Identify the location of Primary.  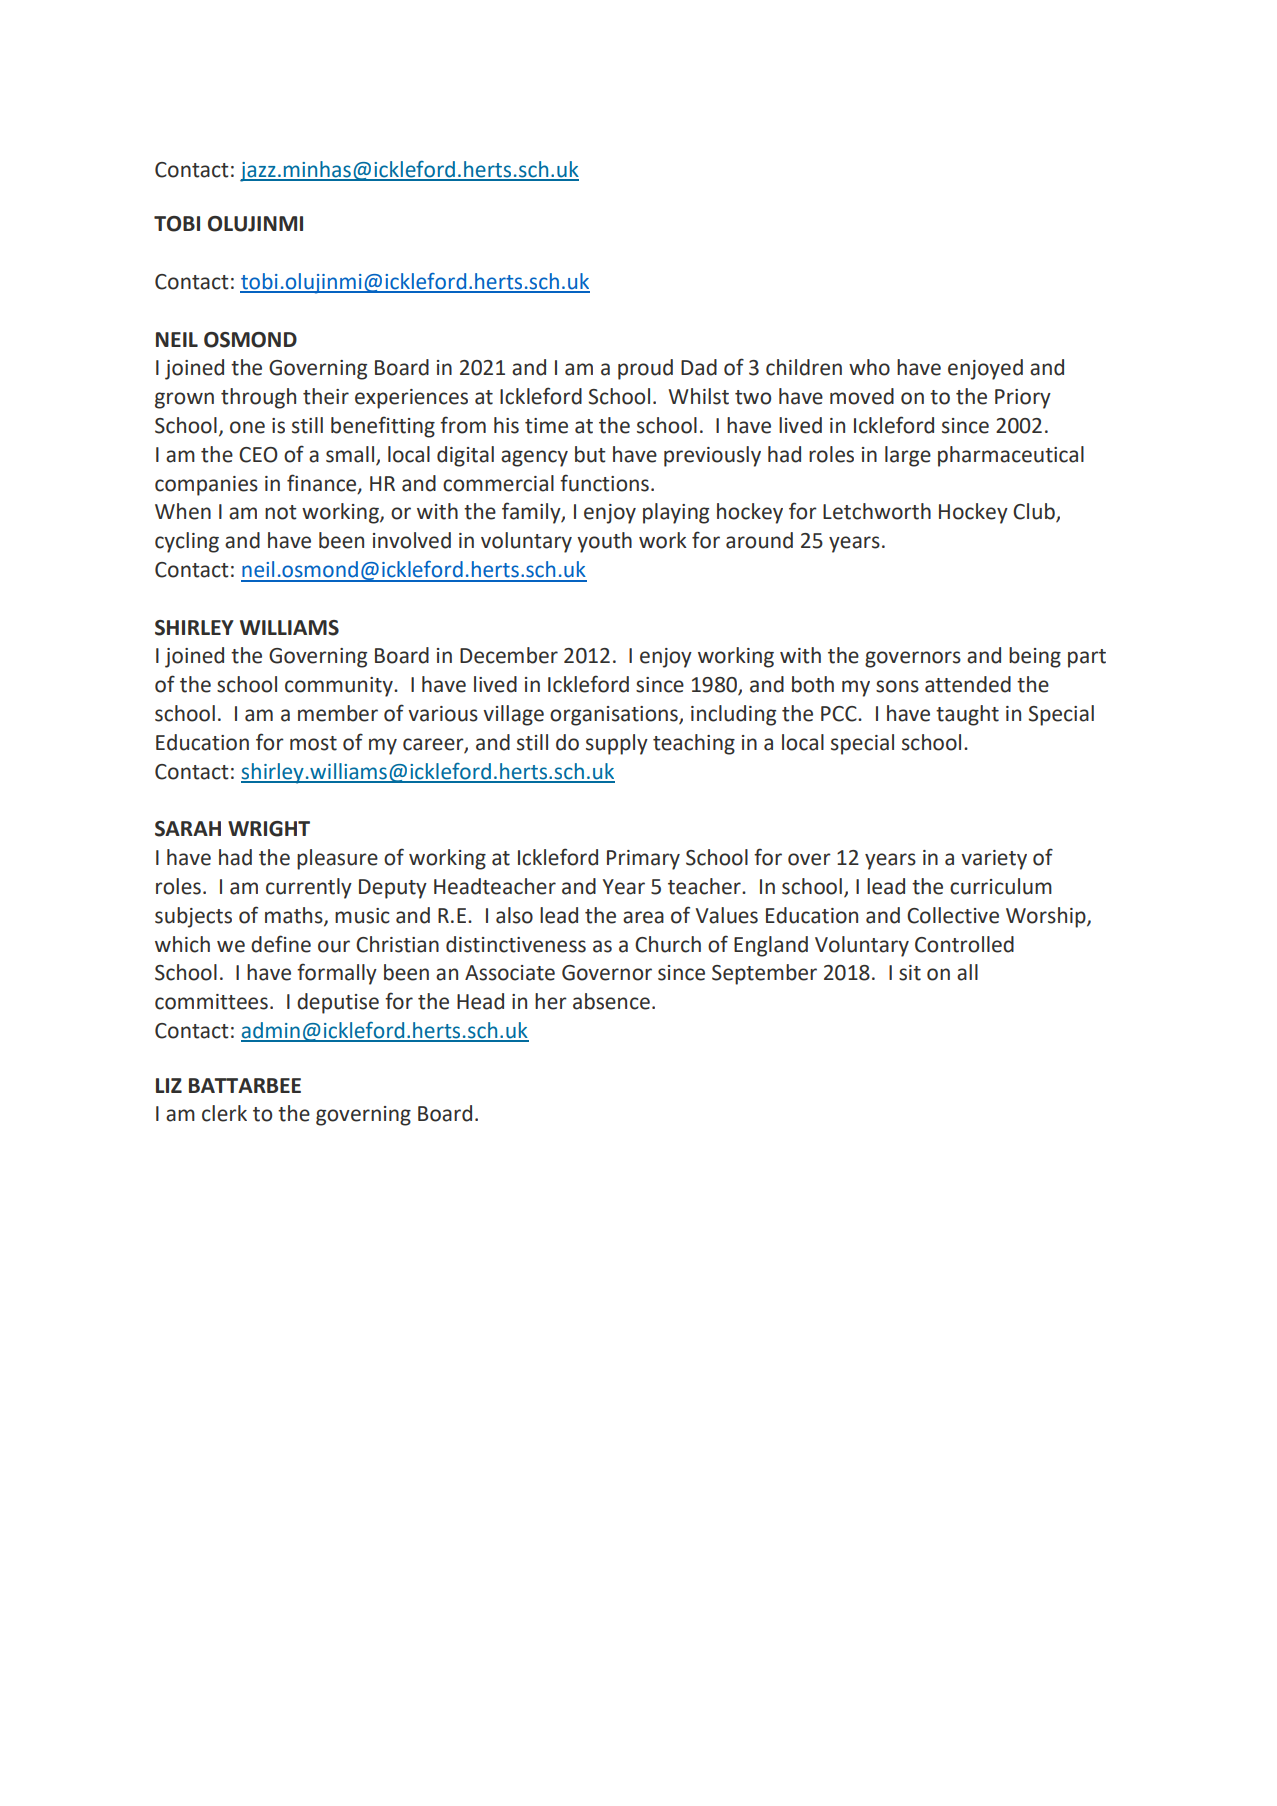
(643, 860).
